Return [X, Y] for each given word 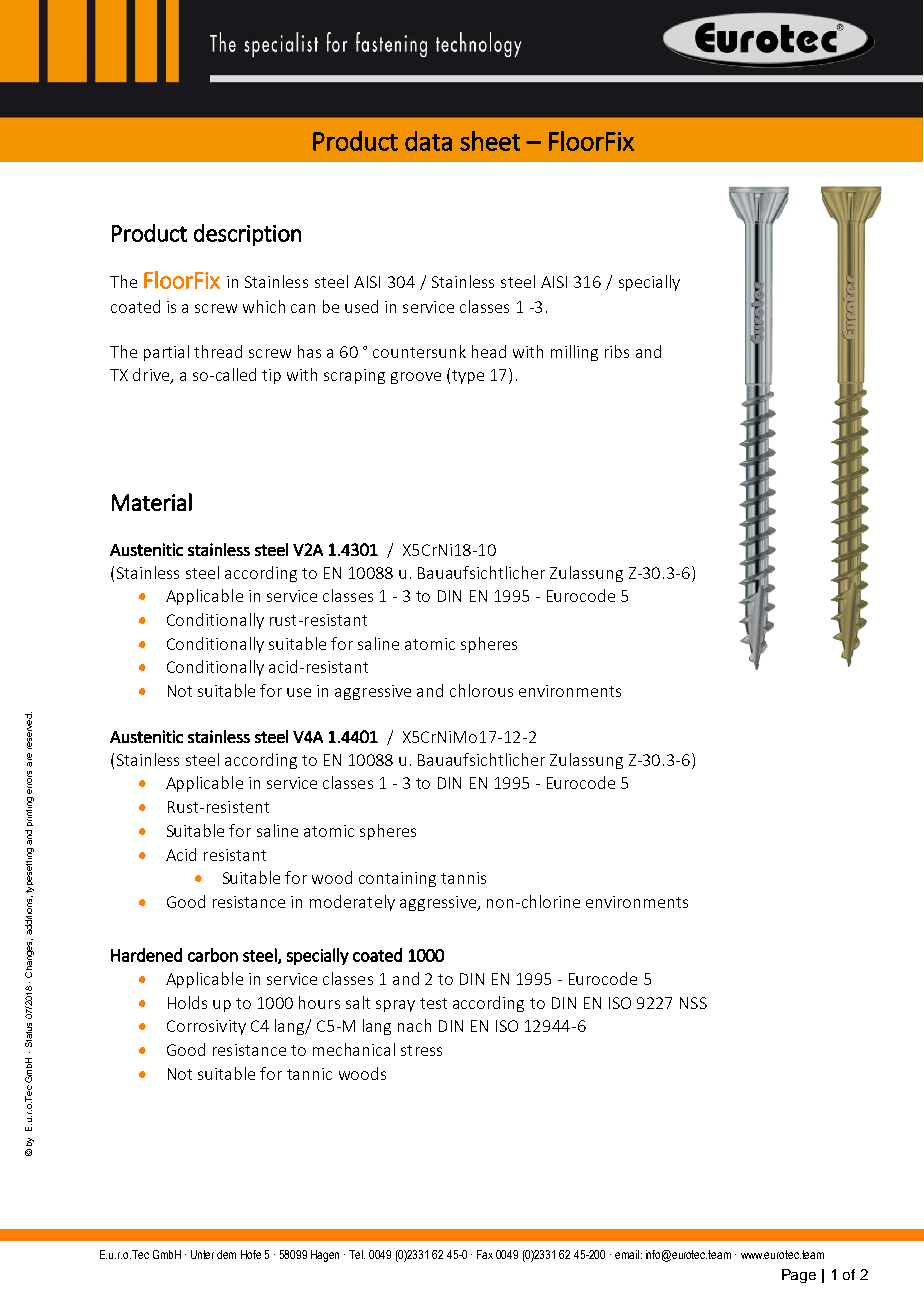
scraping [354, 376]
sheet [490, 141]
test [433, 1003]
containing [397, 879]
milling [574, 353]
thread [218, 351]
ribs [617, 351]
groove [416, 378]
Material [152, 502]
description [247, 235]
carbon [213, 955]
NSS [693, 1003]
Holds [187, 1002]
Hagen [325, 1256]
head [489, 351]
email [627, 1254]
